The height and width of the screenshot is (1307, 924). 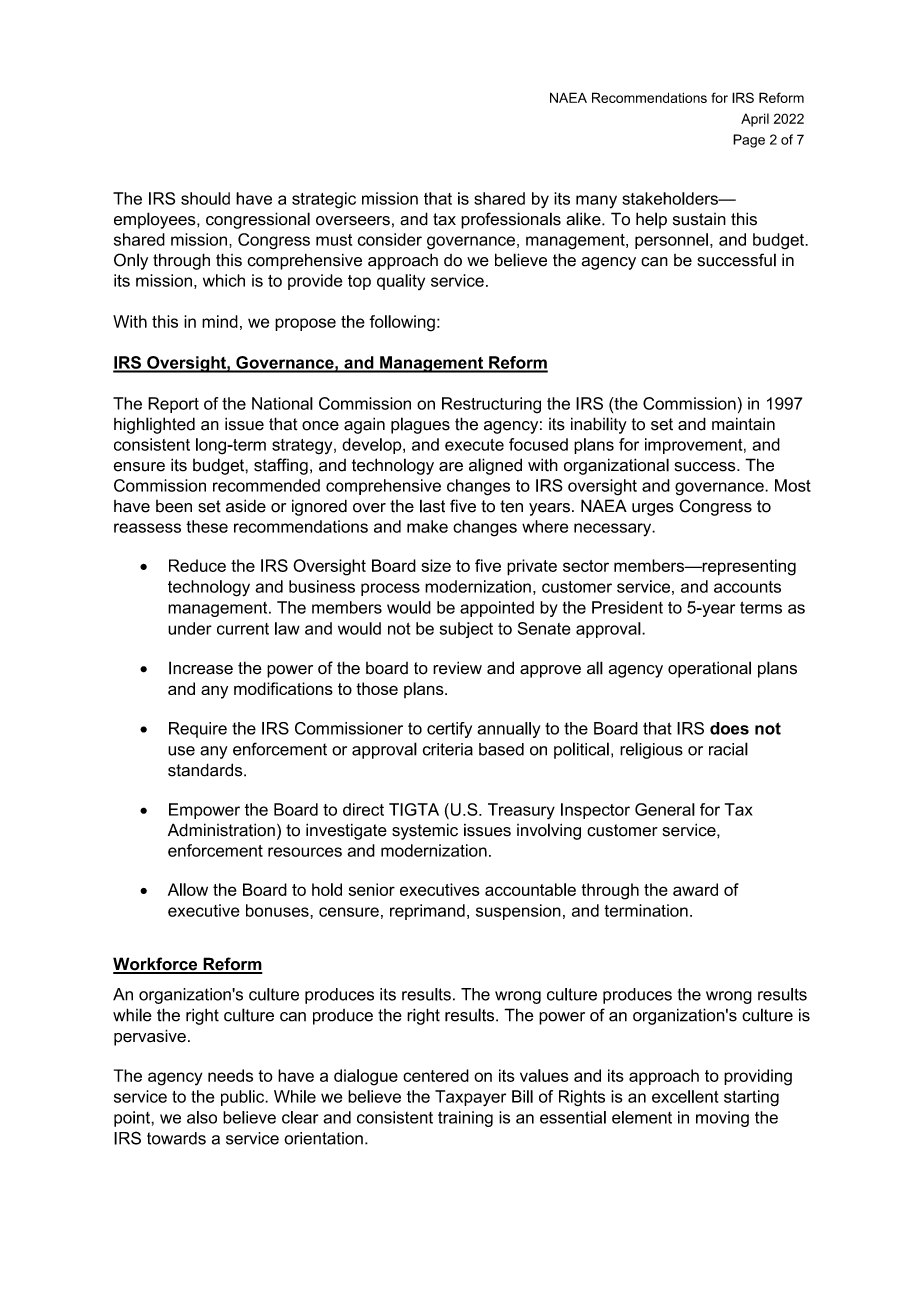 What do you see at coordinates (695, 889) in the screenshot?
I see `award` at bounding box center [695, 889].
